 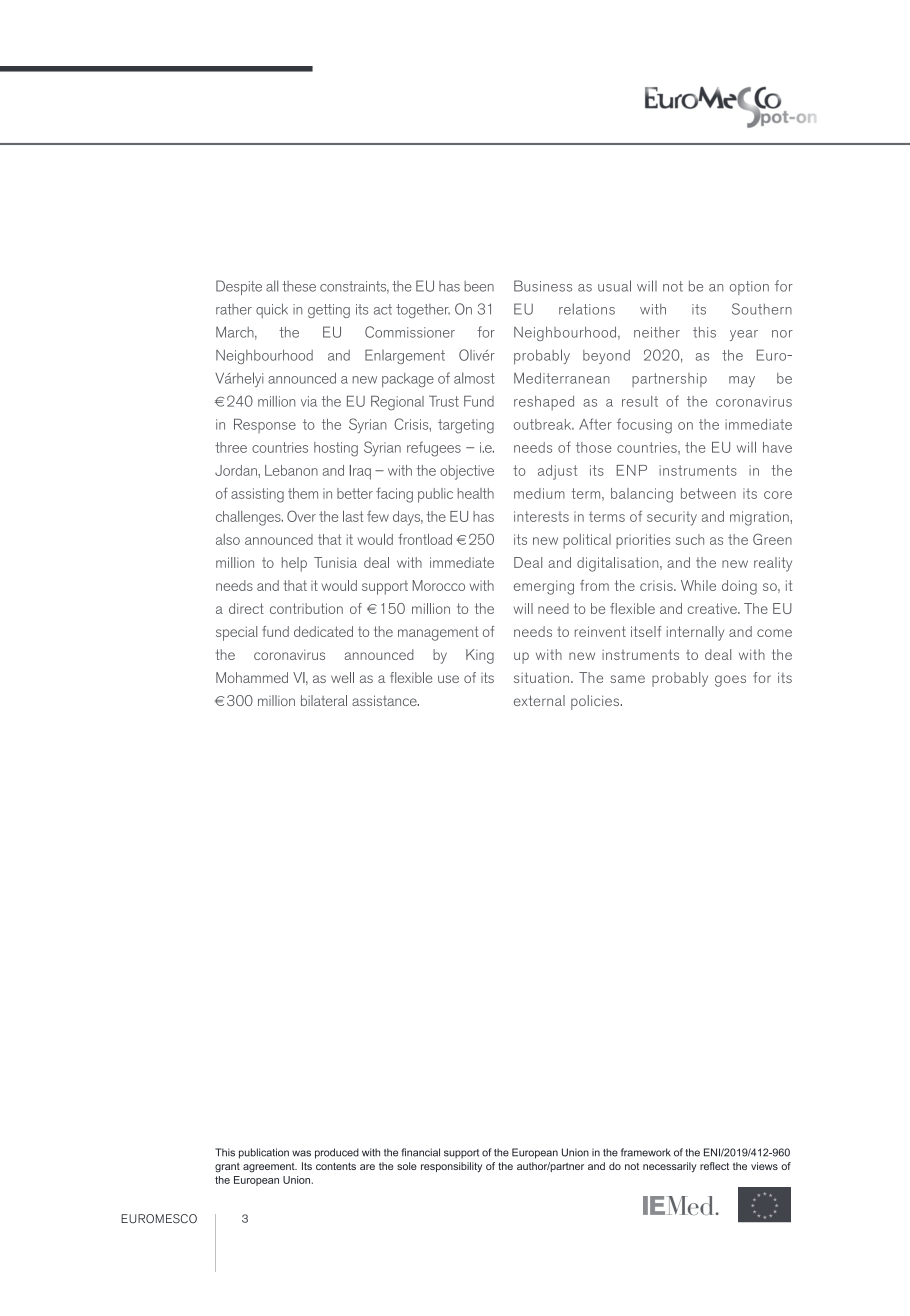 I want to click on reflect, so click(x=714, y=1166).
